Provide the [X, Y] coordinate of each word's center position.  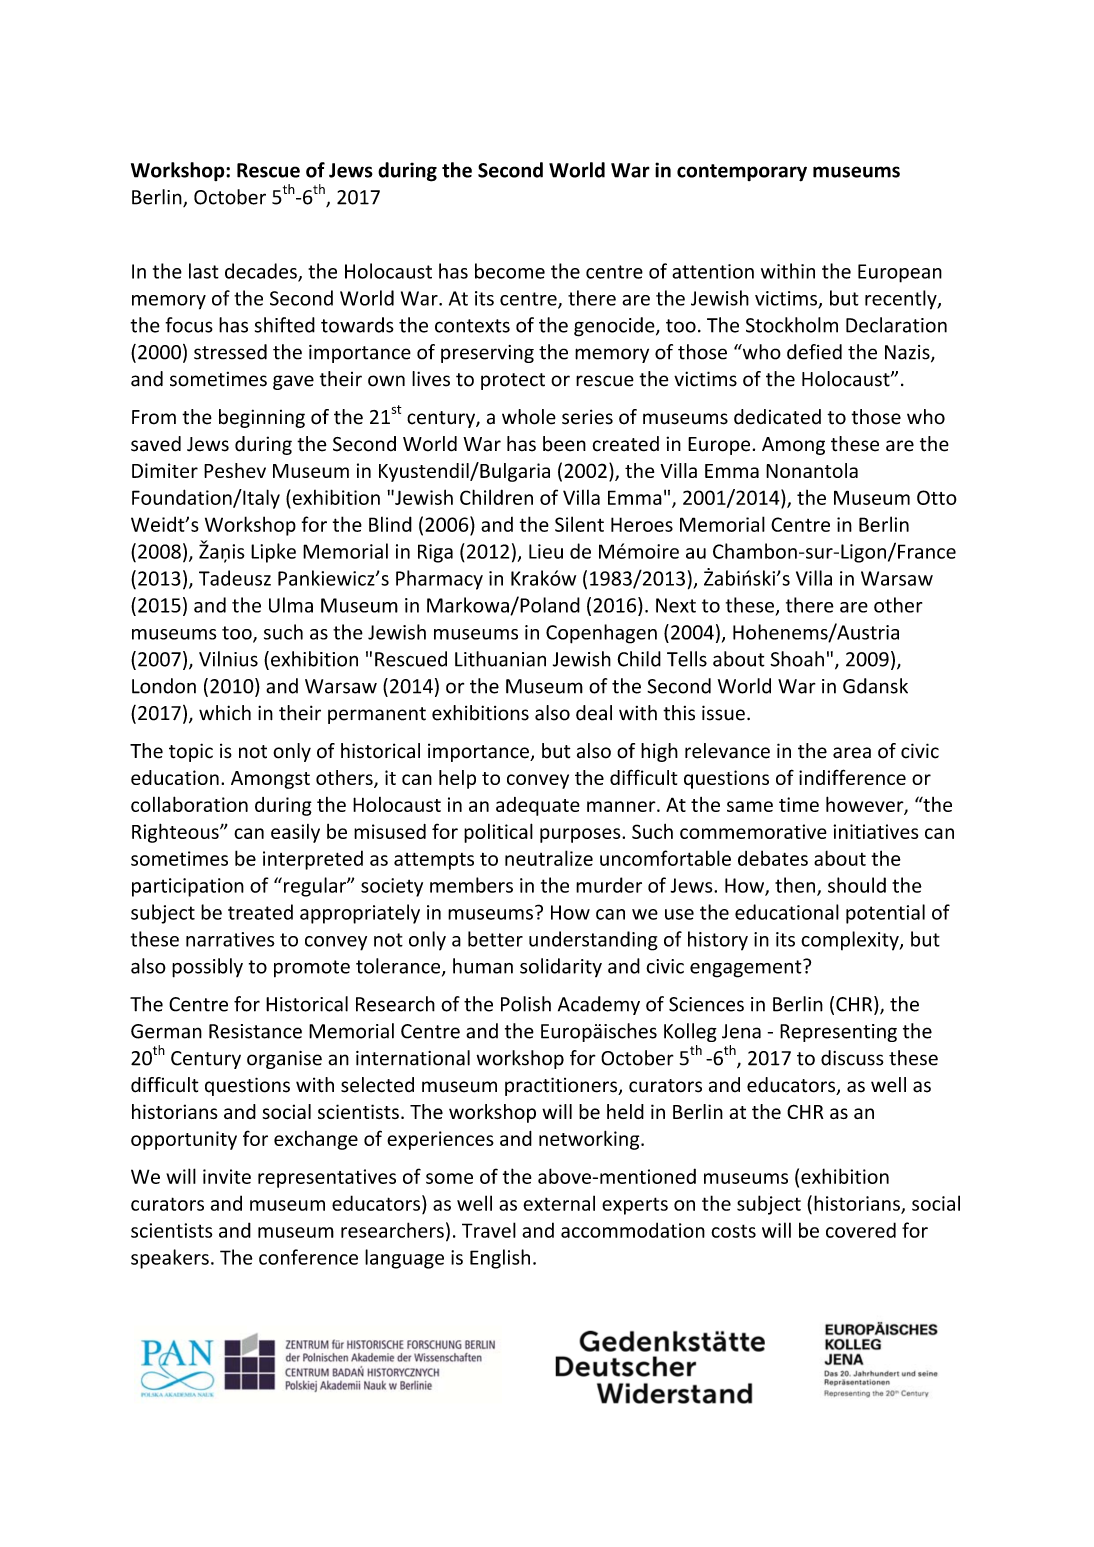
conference [308, 1257]
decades [262, 272]
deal [594, 713]
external [559, 1203]
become [510, 271]
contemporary [742, 173]
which [225, 713]
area [852, 753]
